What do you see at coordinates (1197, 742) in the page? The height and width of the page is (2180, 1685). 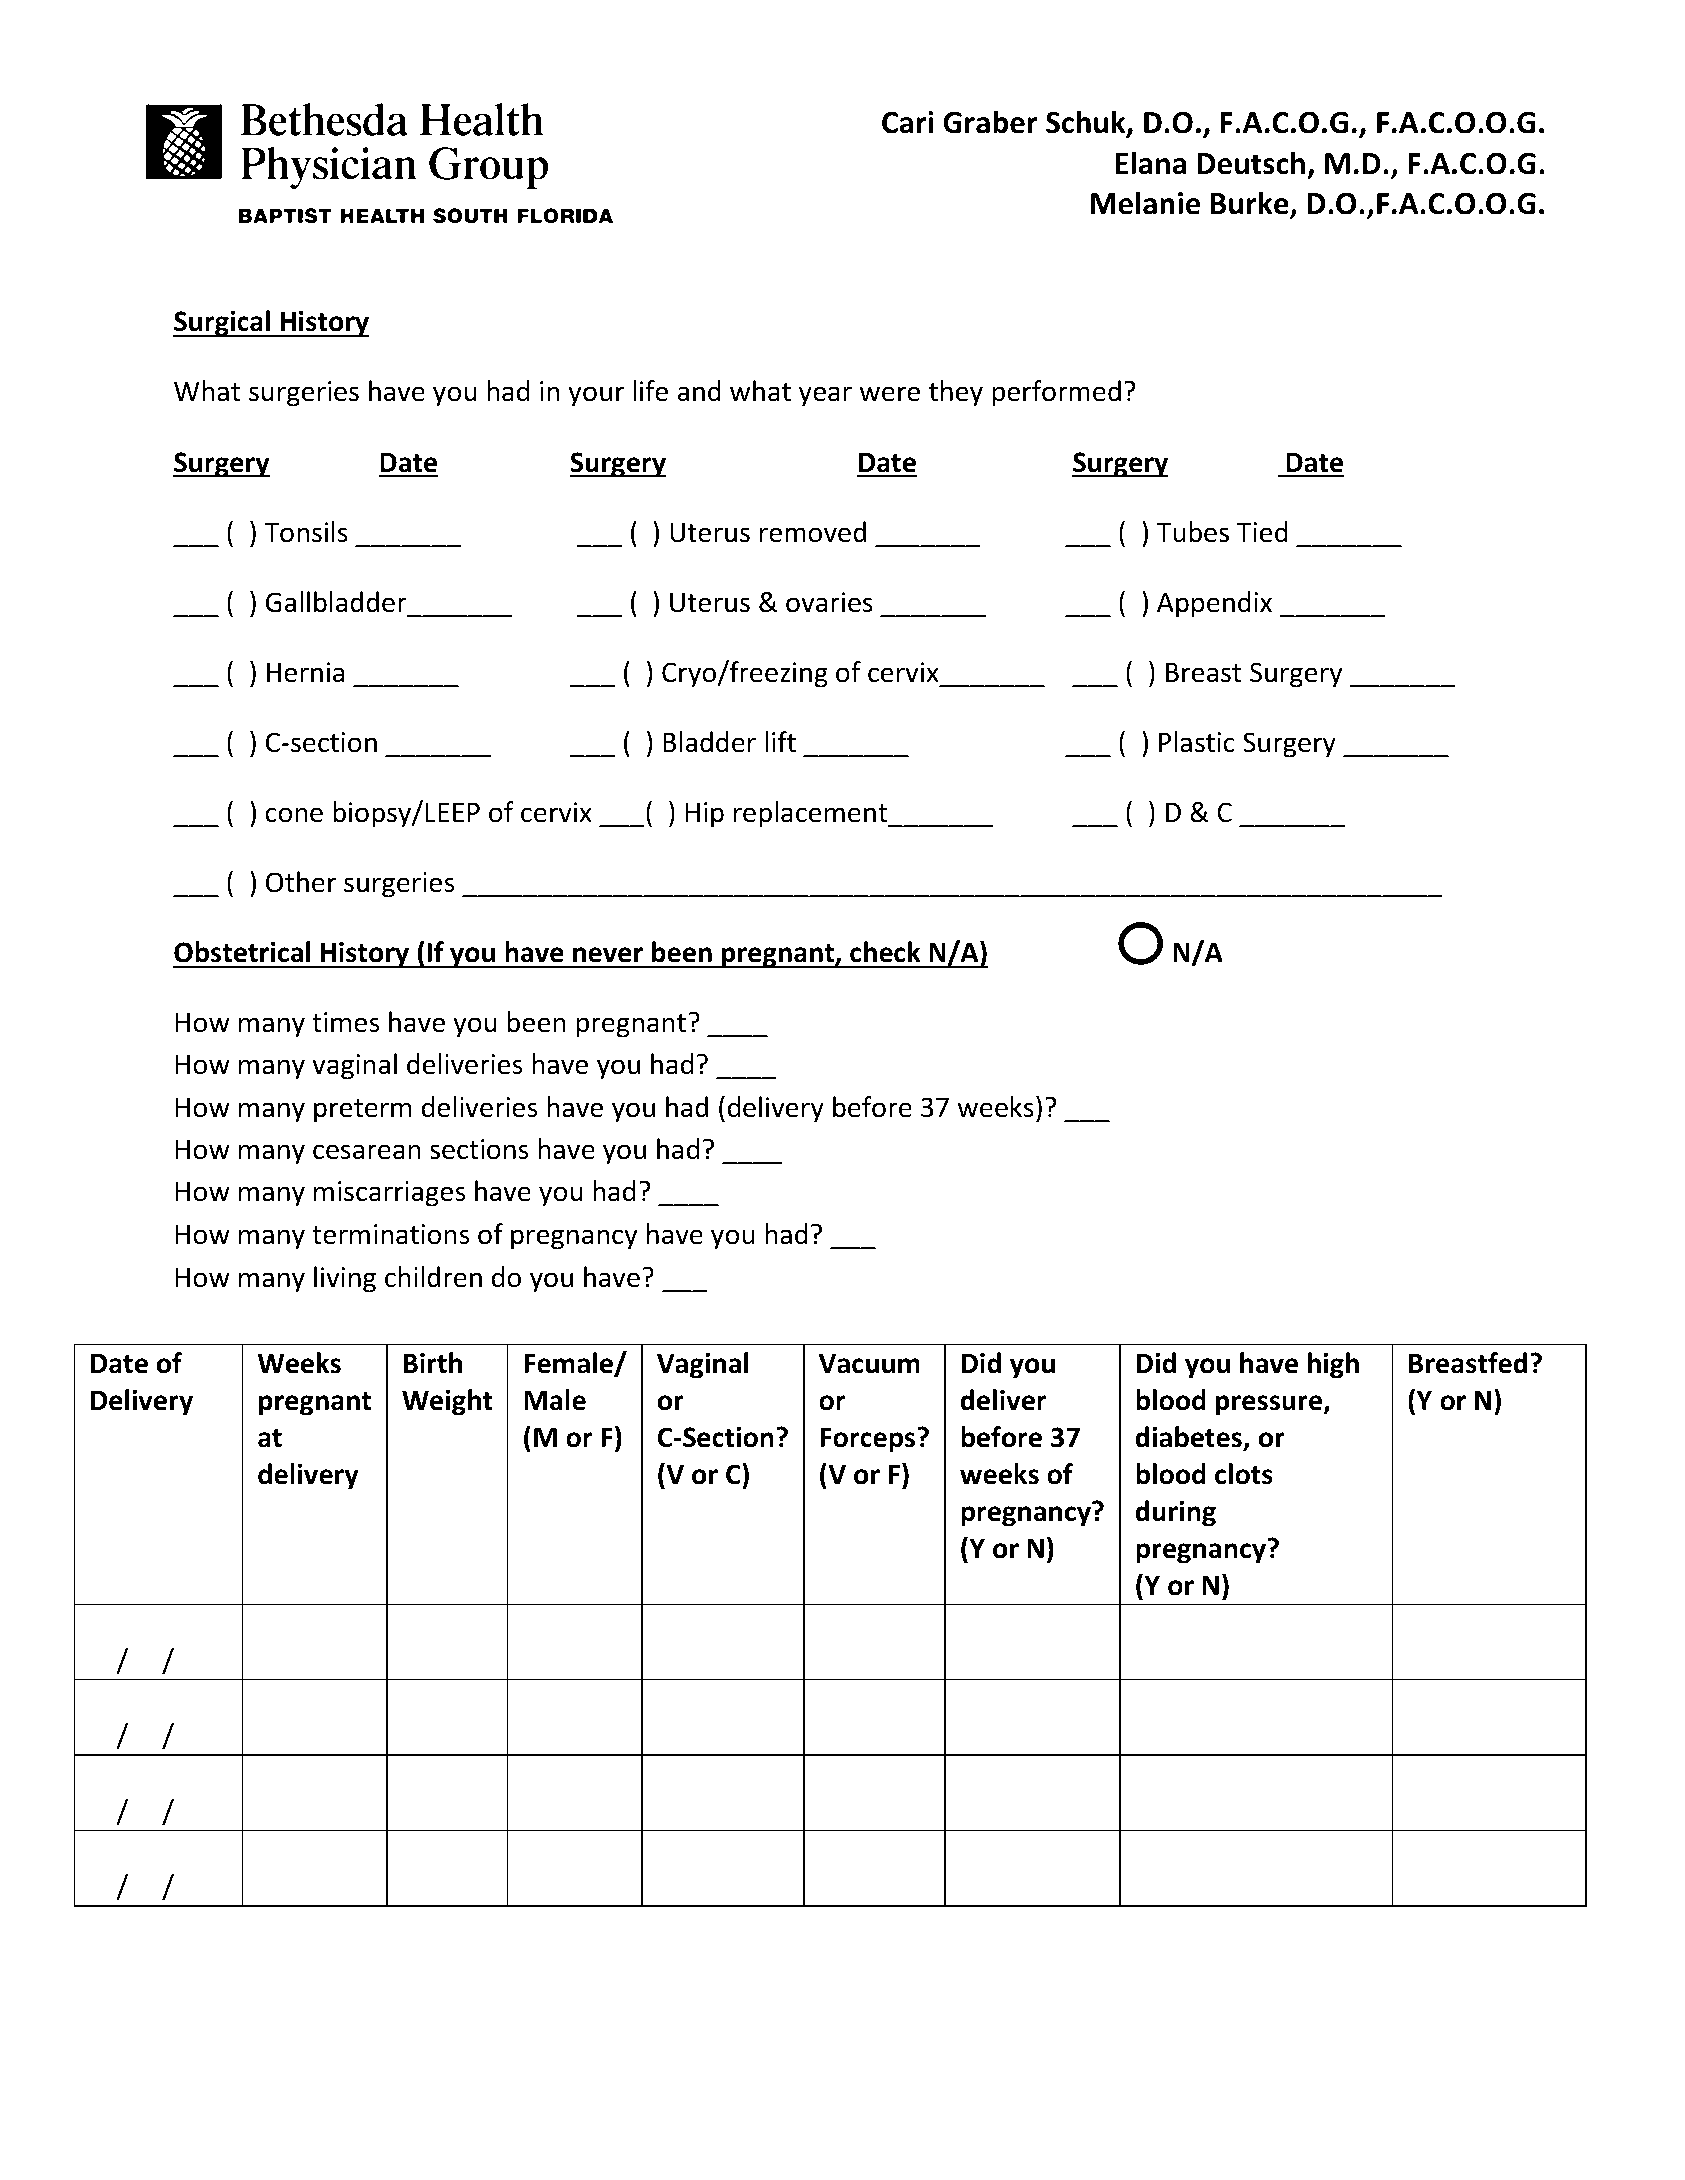 I see `Plastic` at bounding box center [1197, 742].
